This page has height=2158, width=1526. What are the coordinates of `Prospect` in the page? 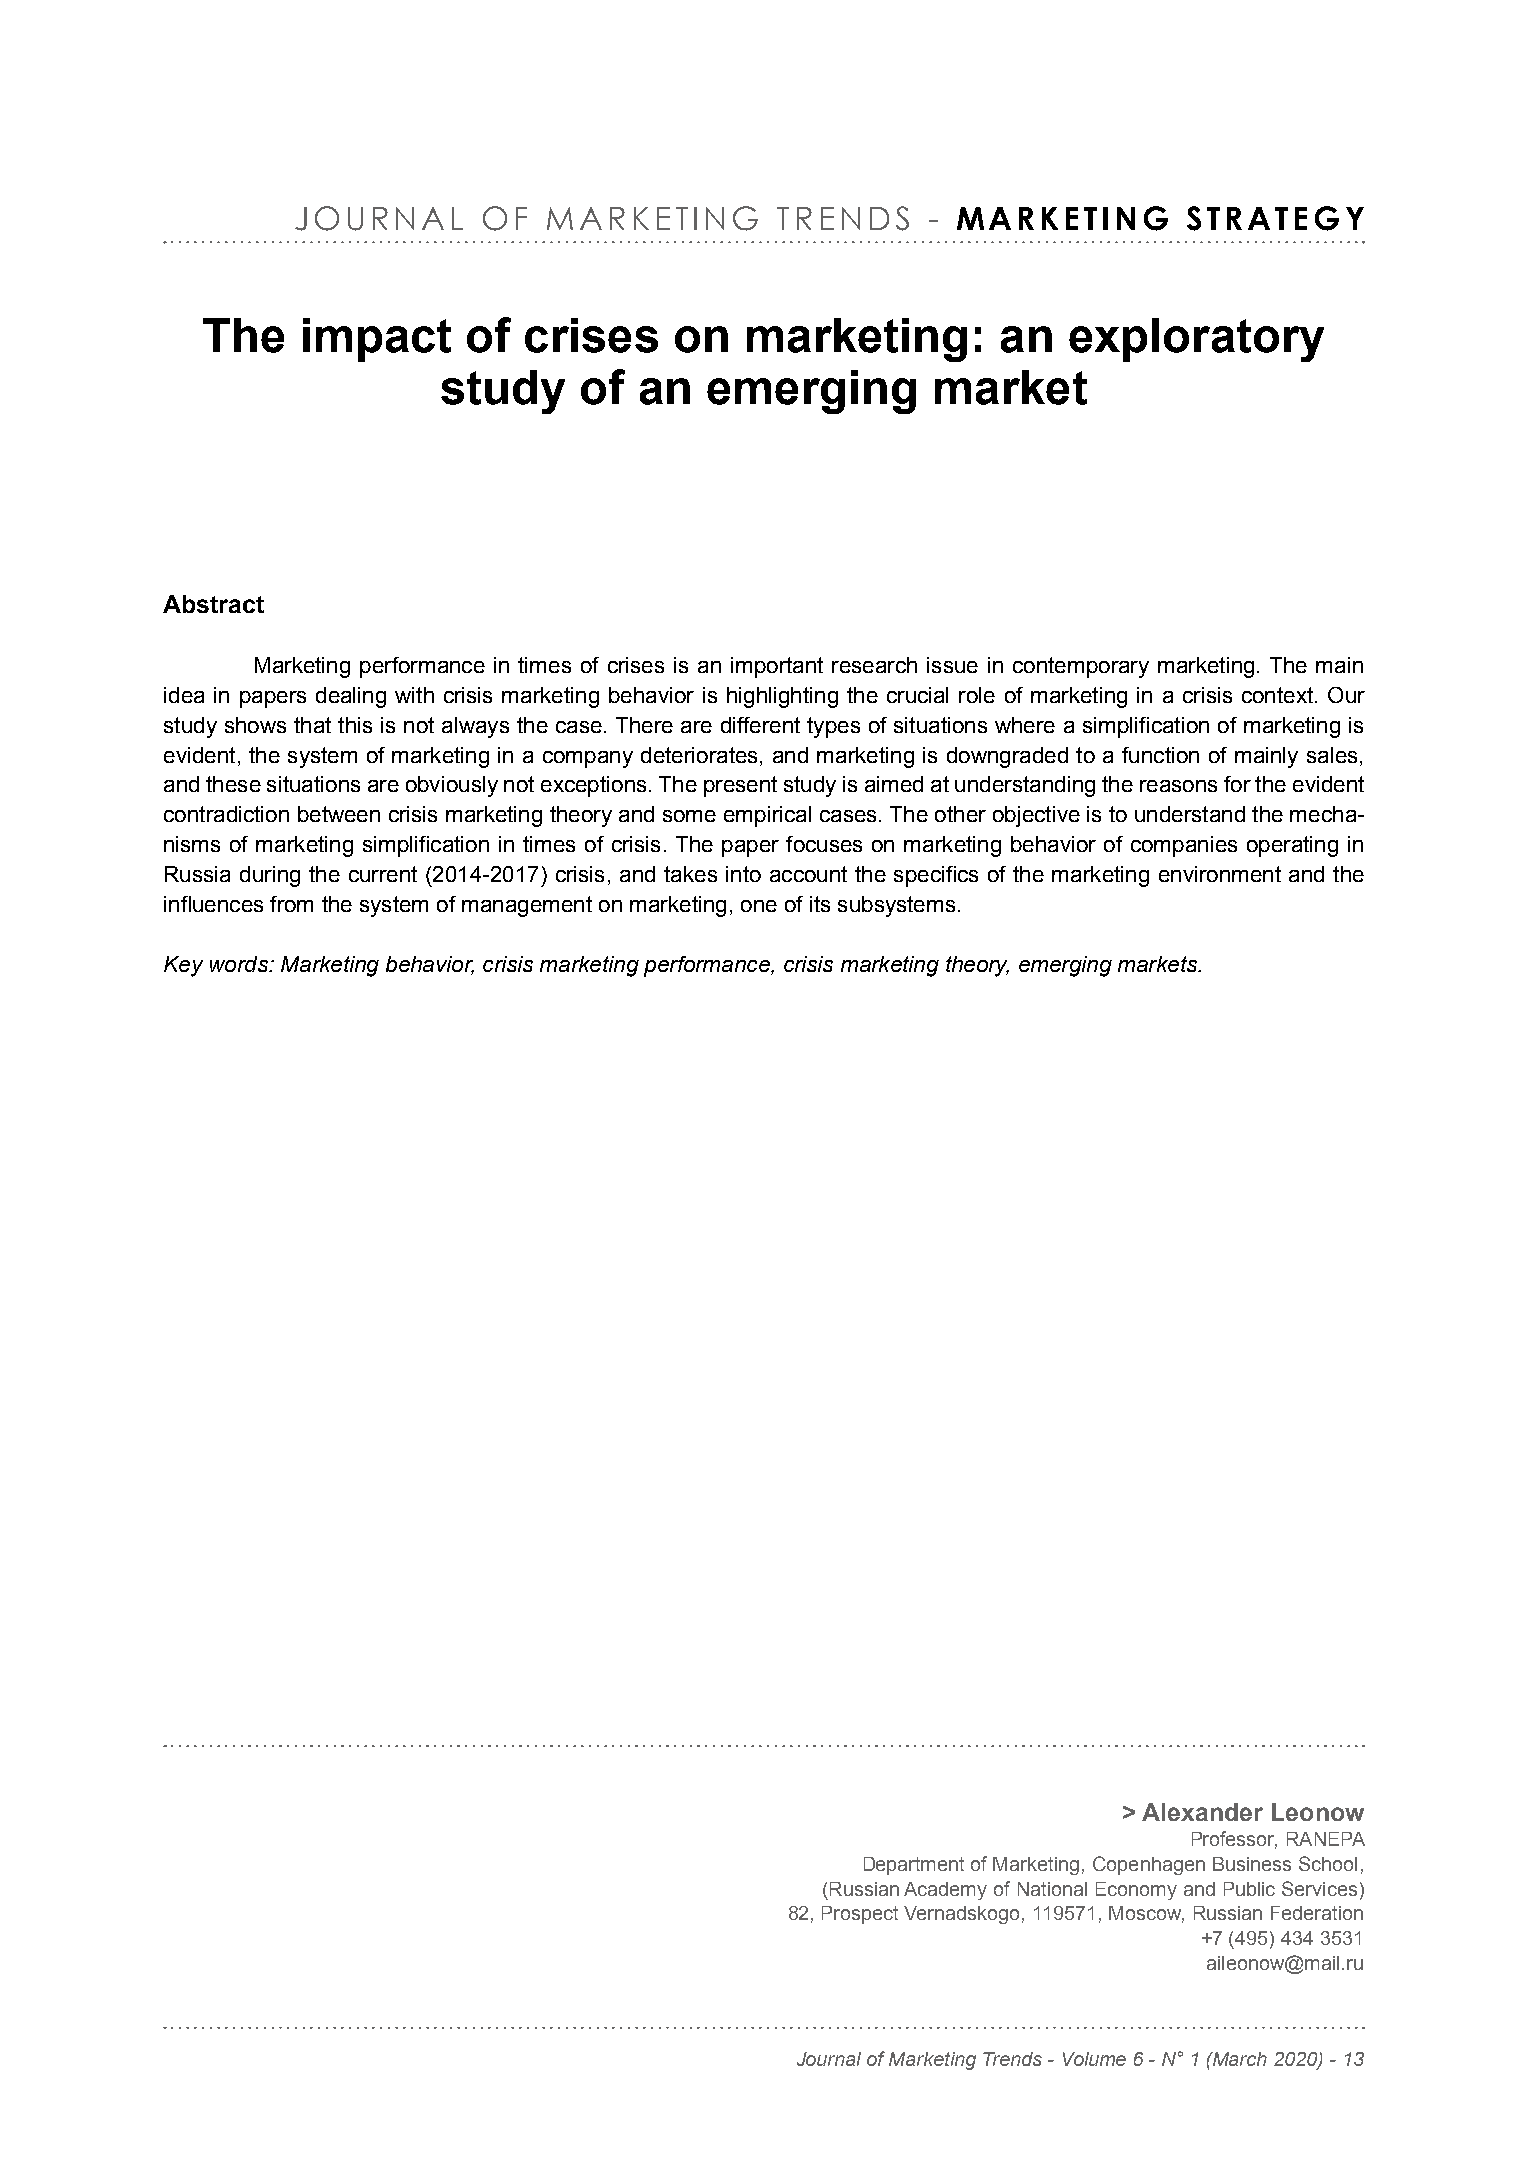 It's located at (860, 1915).
